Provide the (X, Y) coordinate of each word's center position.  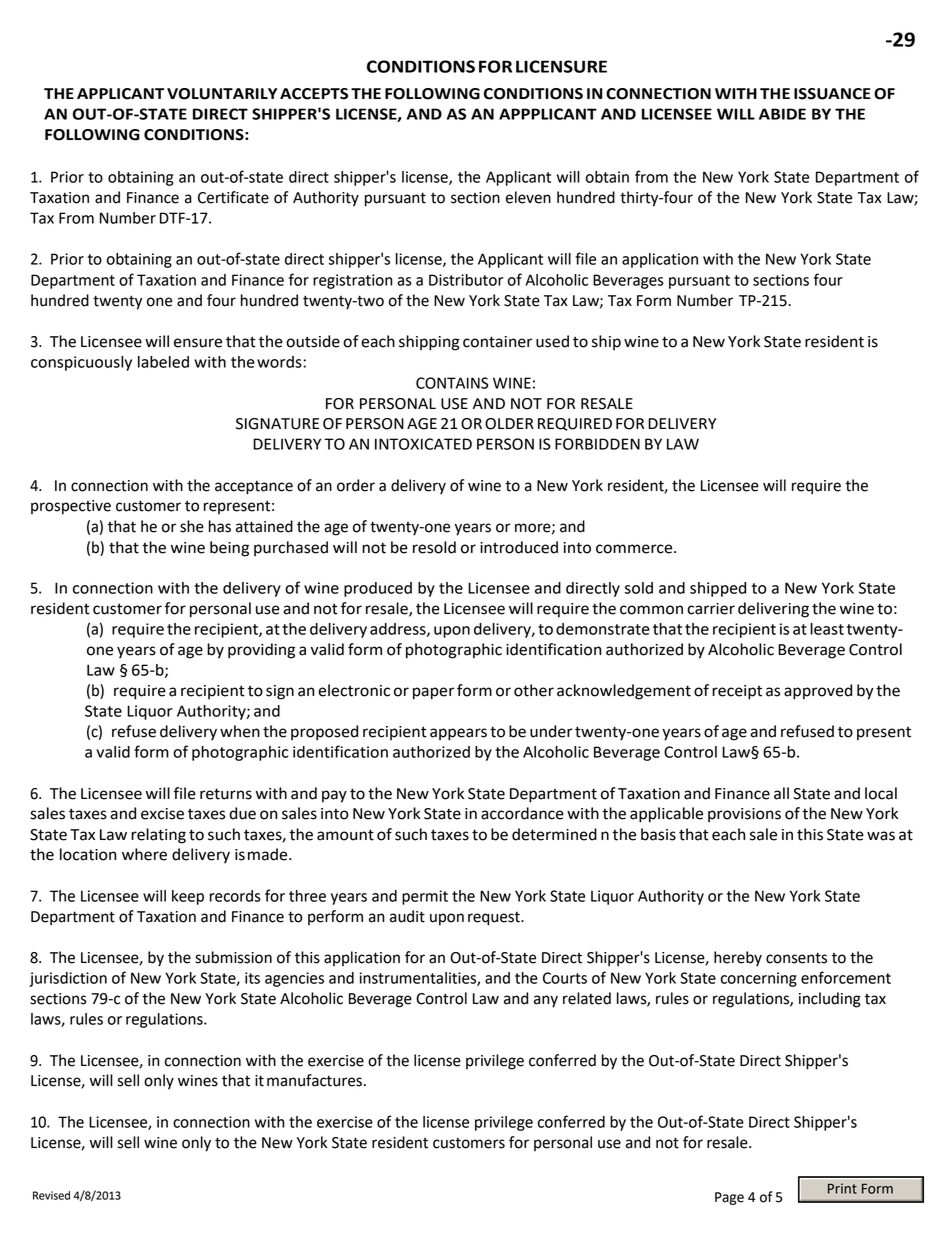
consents (796, 958)
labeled (163, 362)
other (534, 690)
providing (261, 651)
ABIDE (782, 114)
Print (842, 1188)
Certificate (233, 197)
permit (425, 897)
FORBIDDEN (597, 444)
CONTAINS (452, 383)
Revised (51, 1195)
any (546, 1001)
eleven (528, 197)
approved (818, 692)
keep (188, 897)
